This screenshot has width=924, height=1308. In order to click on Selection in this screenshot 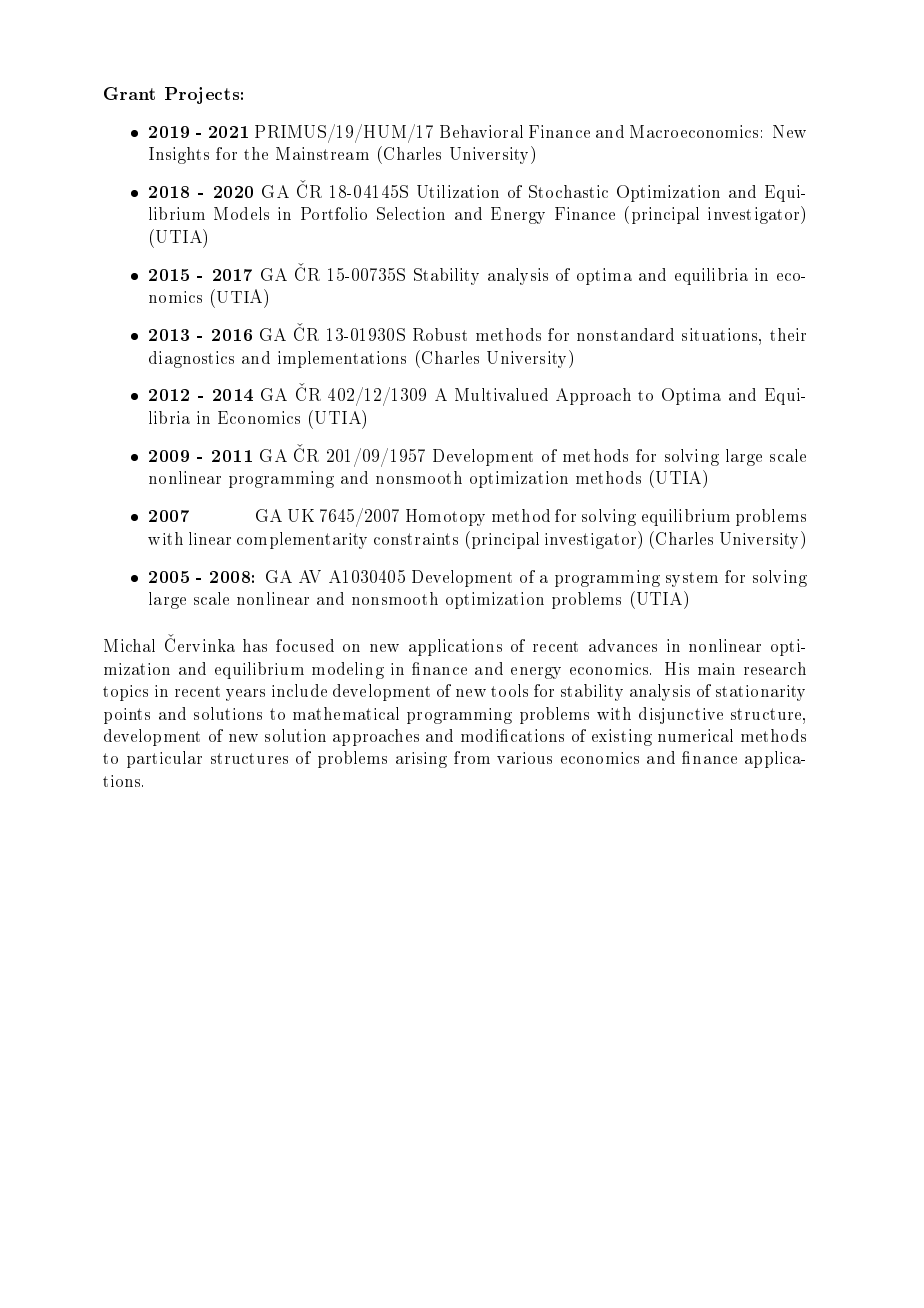, I will do `click(411, 213)`.
